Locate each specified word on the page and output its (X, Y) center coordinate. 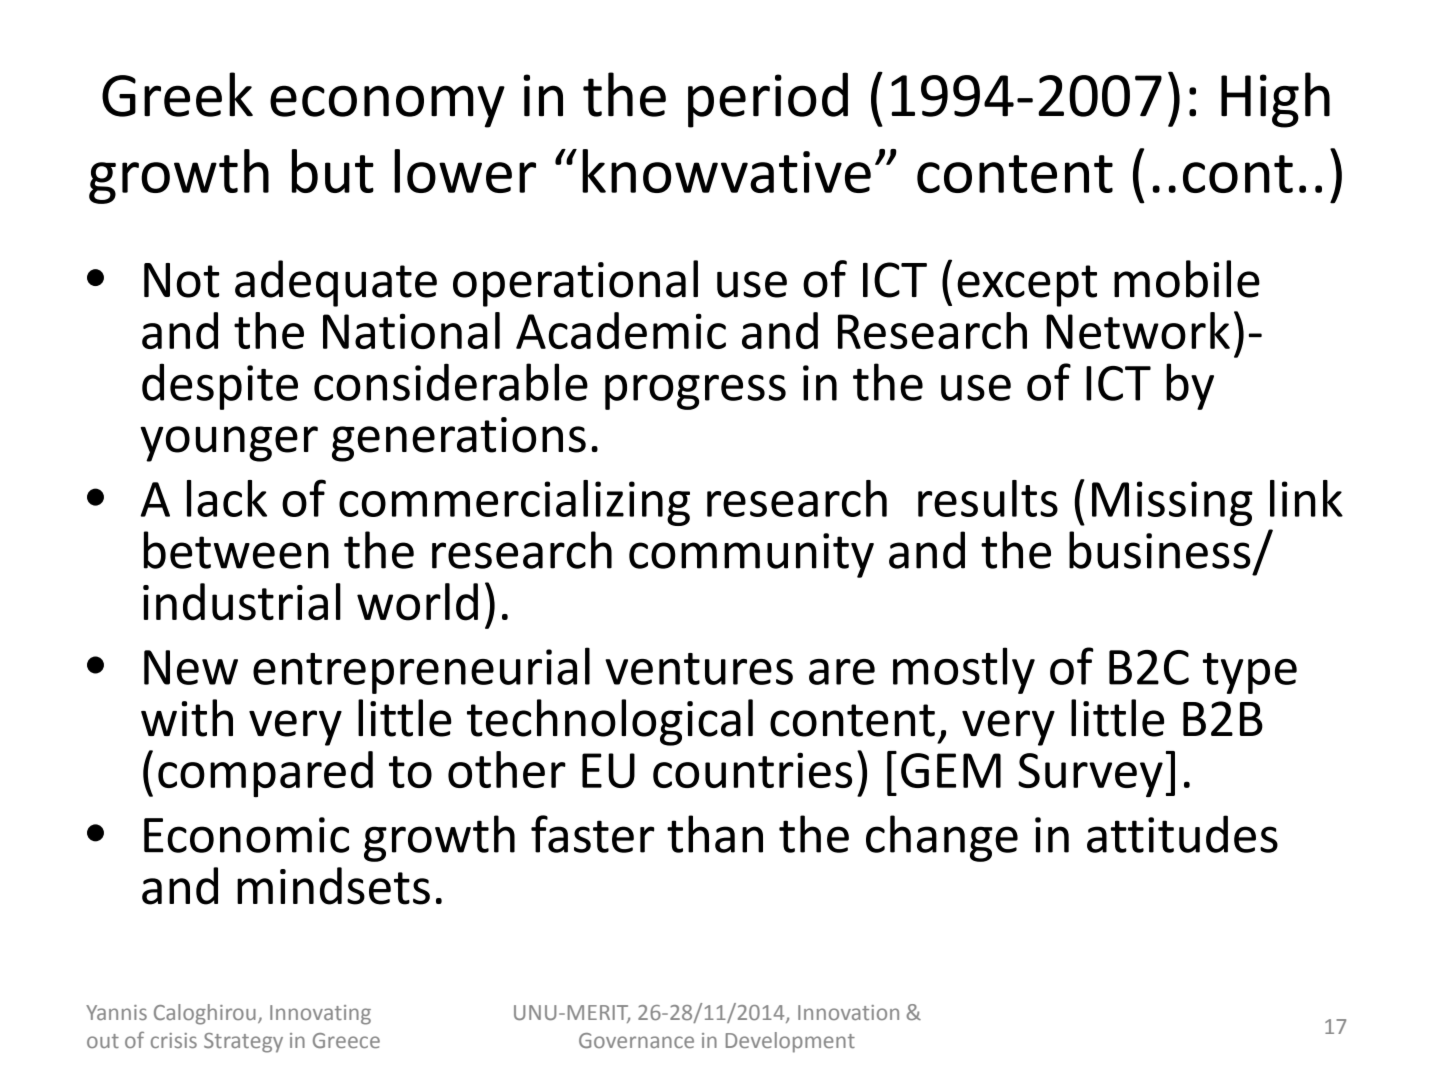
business (1160, 550)
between (236, 550)
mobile (1187, 279)
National (411, 330)
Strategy (243, 1043)
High (1275, 100)
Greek (177, 94)
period (768, 100)
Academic (621, 330)
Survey (1090, 775)
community (751, 555)
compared (265, 774)
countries (752, 770)
